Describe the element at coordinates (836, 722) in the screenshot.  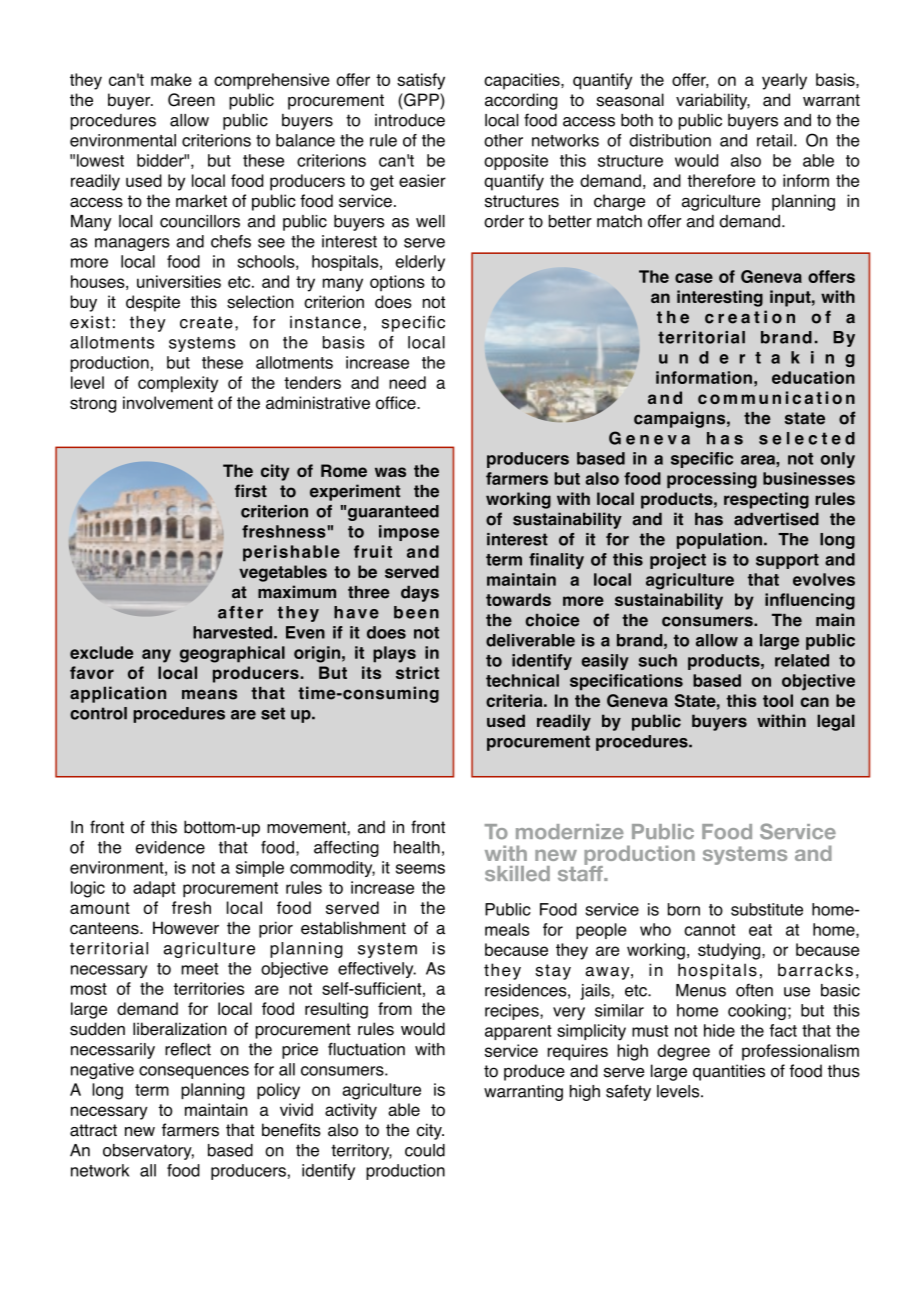
I see `legal` at that location.
